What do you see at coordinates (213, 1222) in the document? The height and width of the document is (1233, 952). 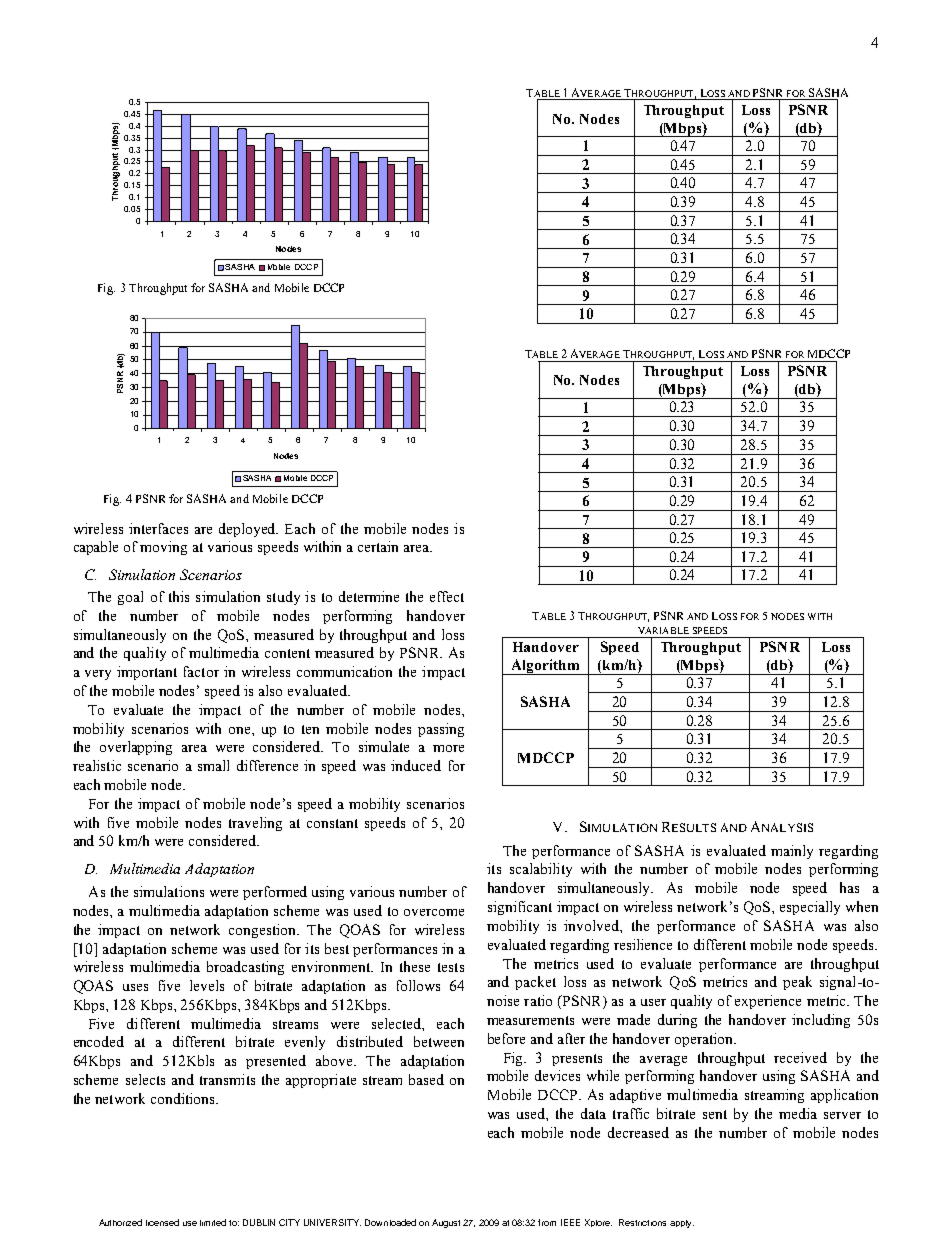 I see `limited` at bounding box center [213, 1222].
